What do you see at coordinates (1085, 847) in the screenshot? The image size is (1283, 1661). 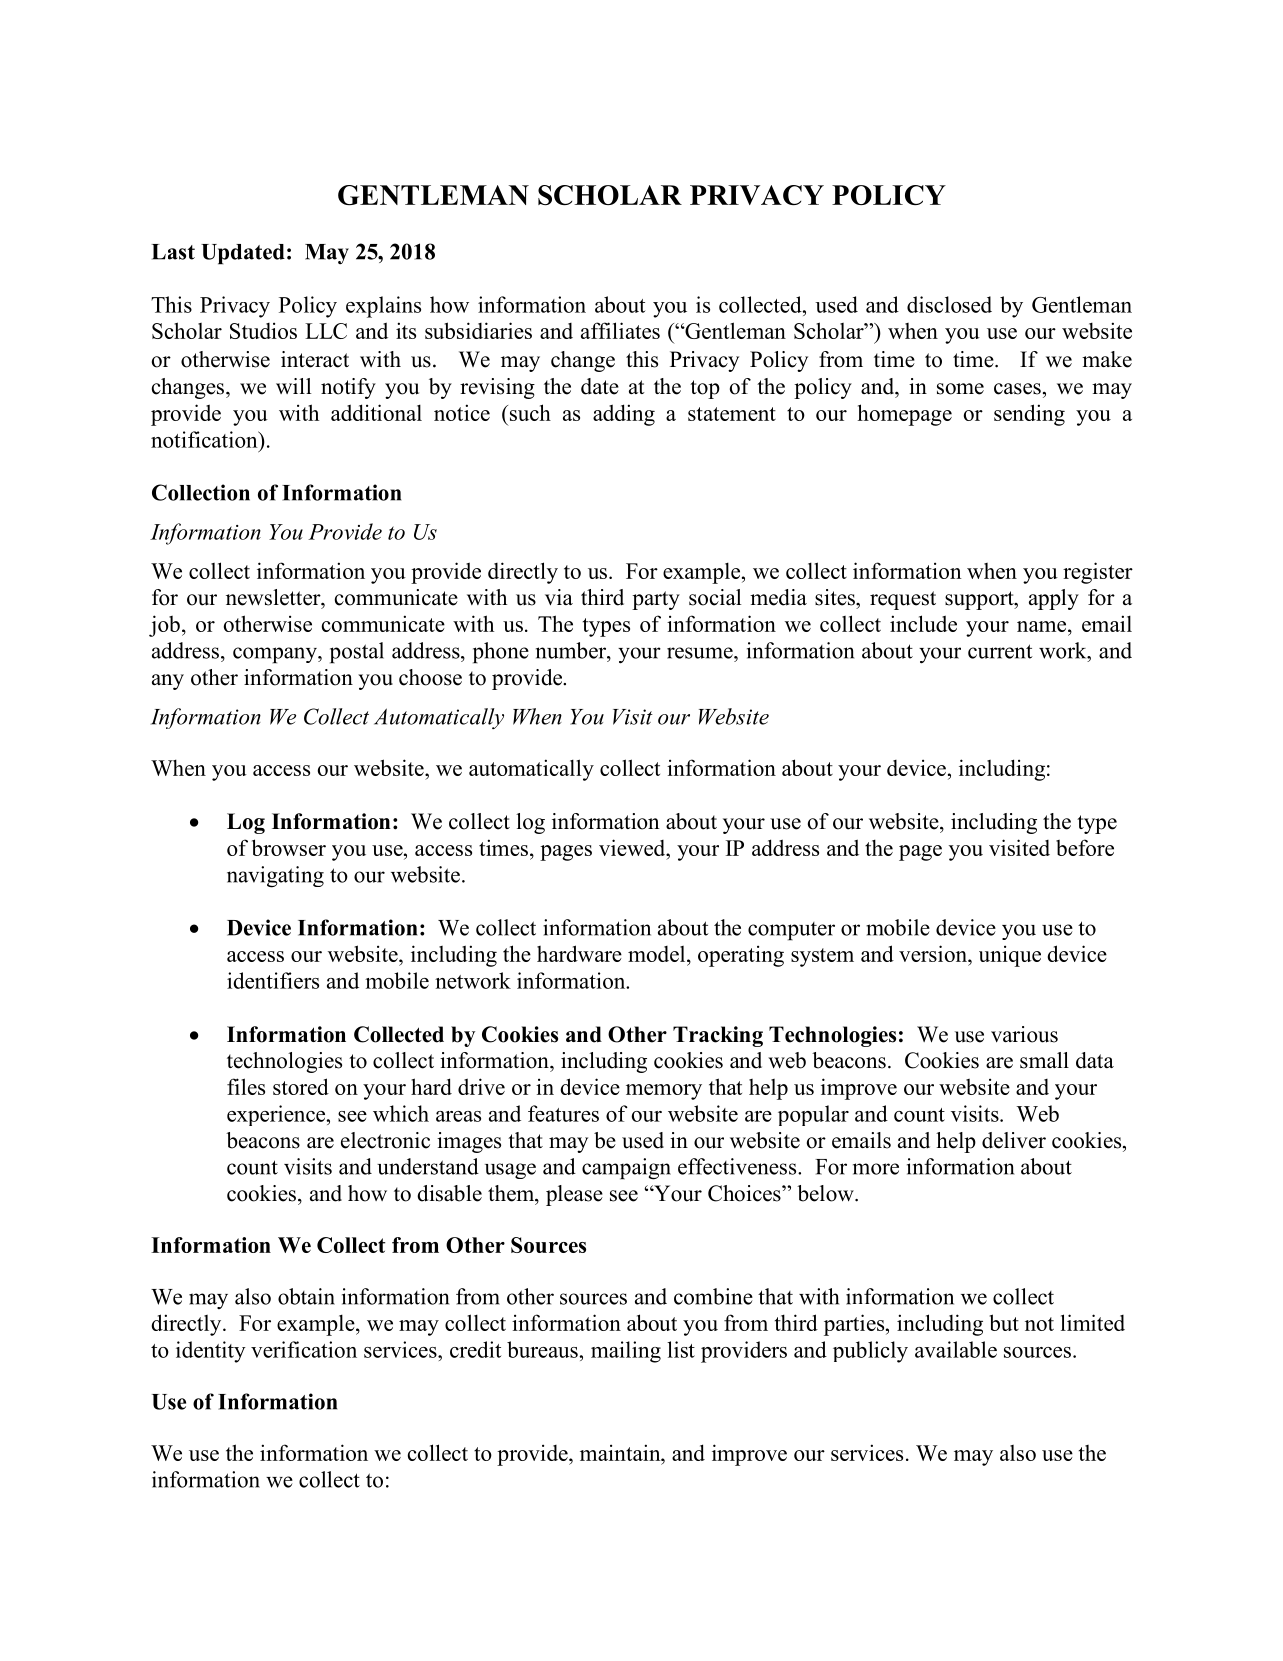 I see `before` at bounding box center [1085, 847].
